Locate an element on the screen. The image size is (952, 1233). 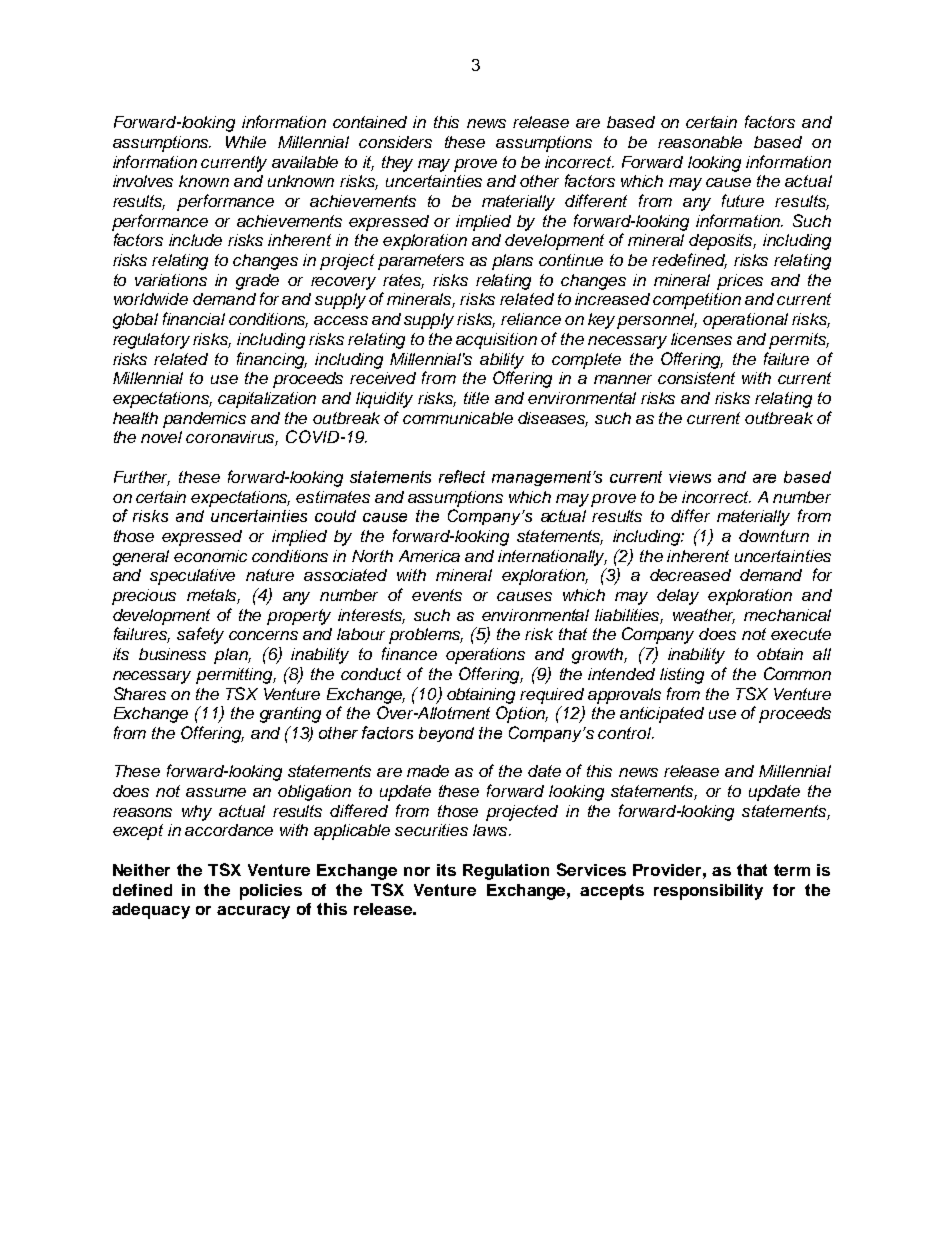
accuracy is located at coordinates (253, 912).
